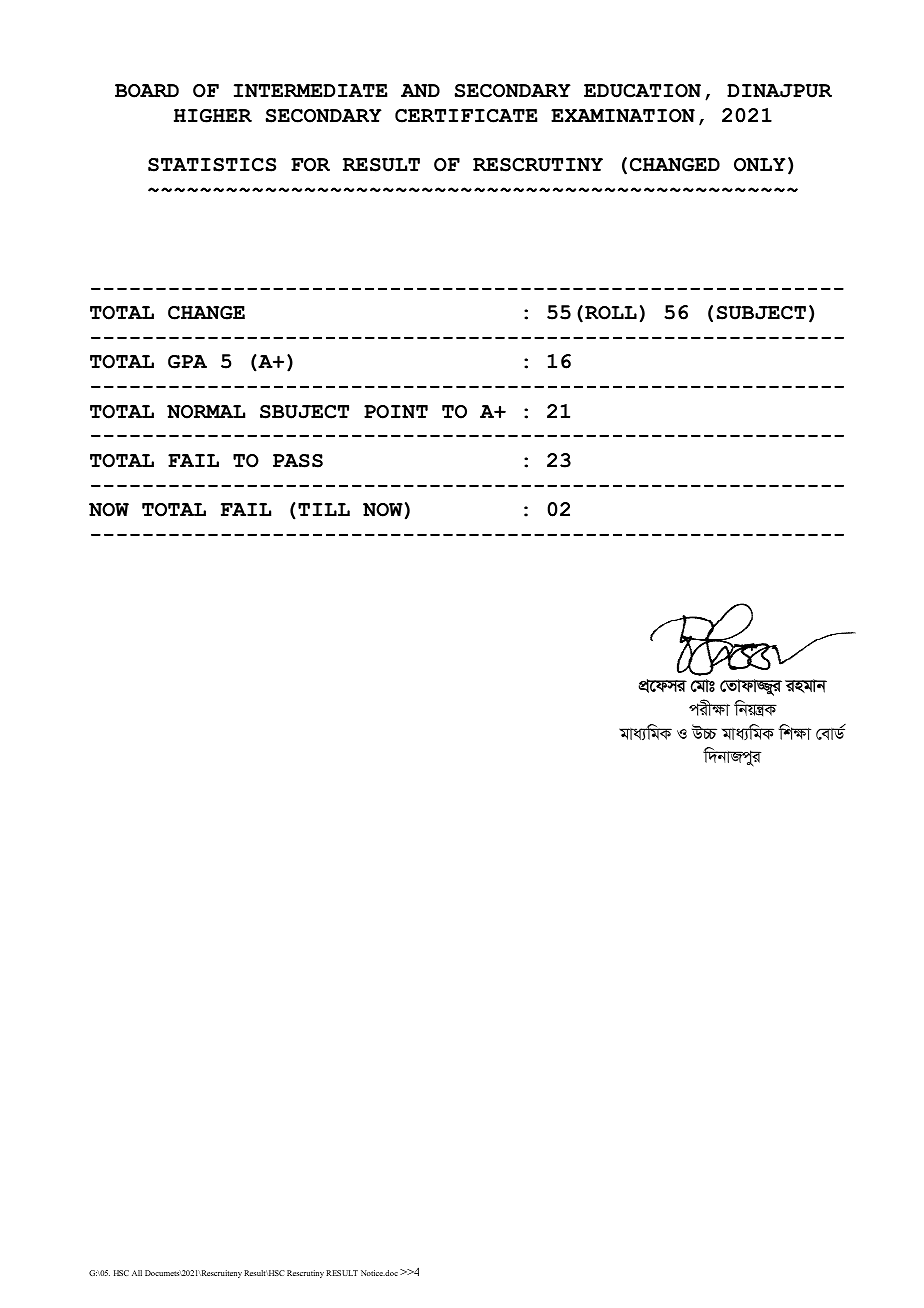 This screenshot has height=1308, width=924. What do you see at coordinates (642, 91) in the screenshot?
I see `EDUCATION` at bounding box center [642, 91].
